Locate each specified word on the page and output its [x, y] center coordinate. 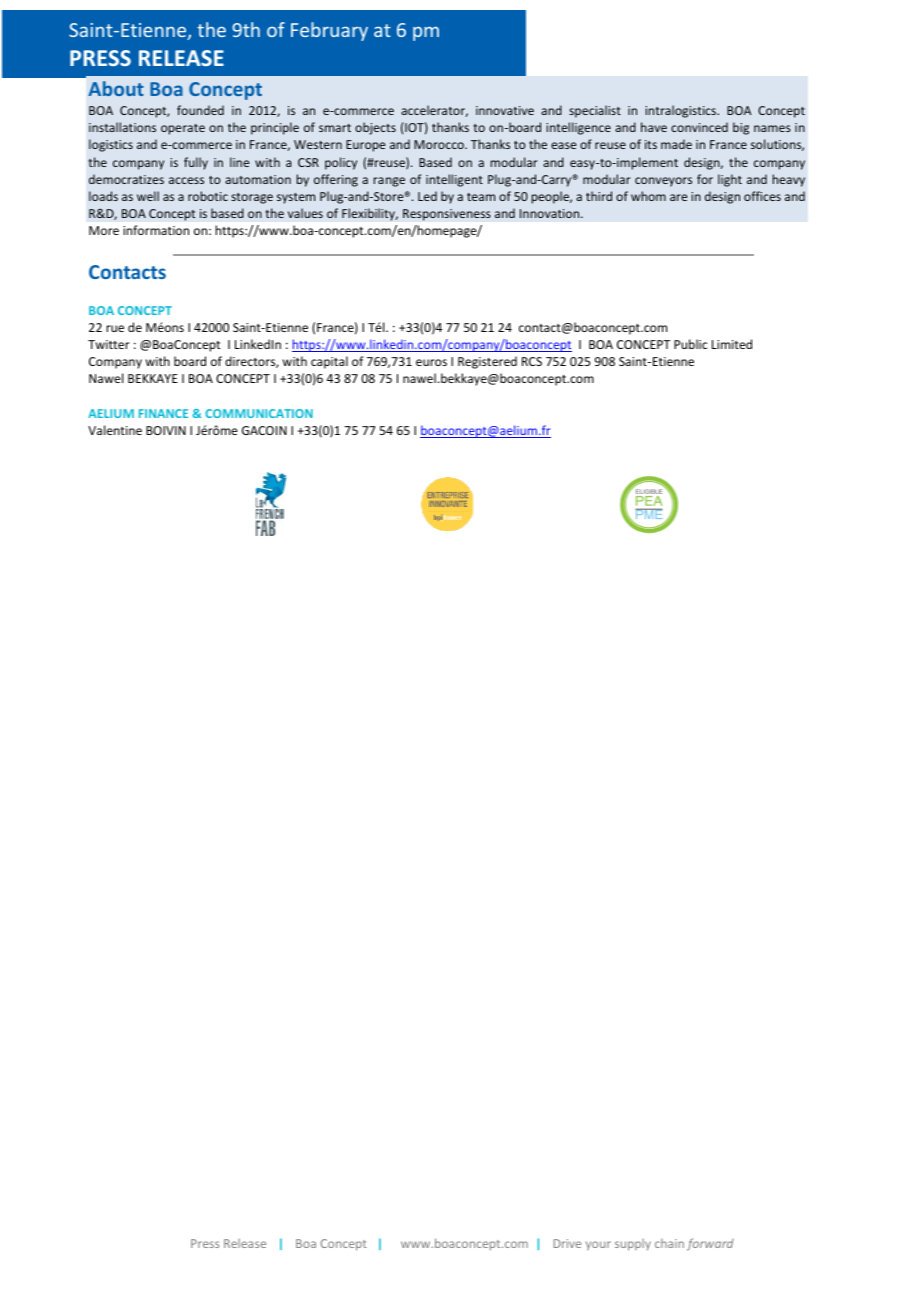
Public [690, 344]
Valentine [115, 430]
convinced [699, 127]
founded [200, 110]
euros [431, 362]
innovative [505, 110]
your [598, 1246]
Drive [567, 1243]
